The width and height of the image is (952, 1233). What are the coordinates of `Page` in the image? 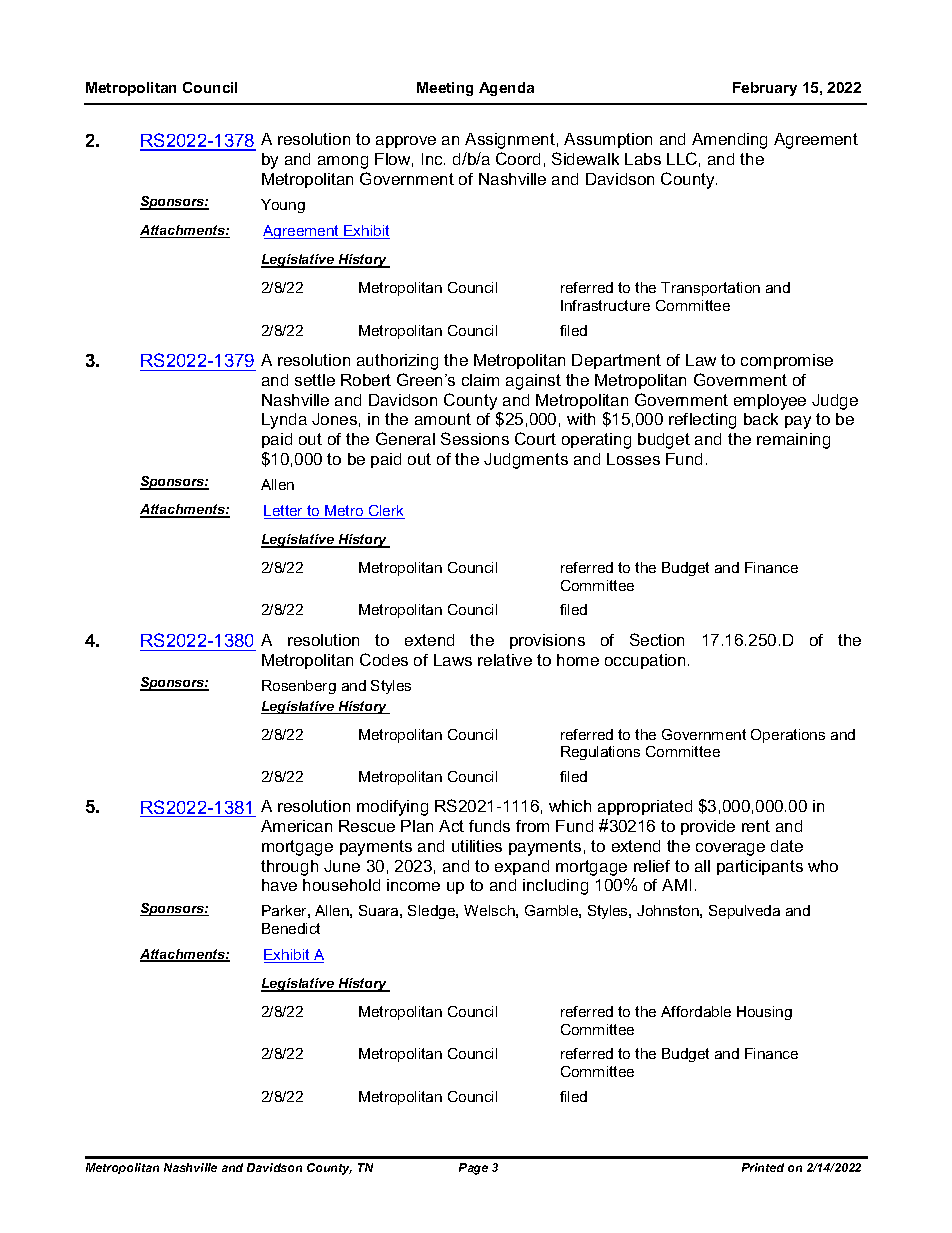 It's located at (473, 1169).
